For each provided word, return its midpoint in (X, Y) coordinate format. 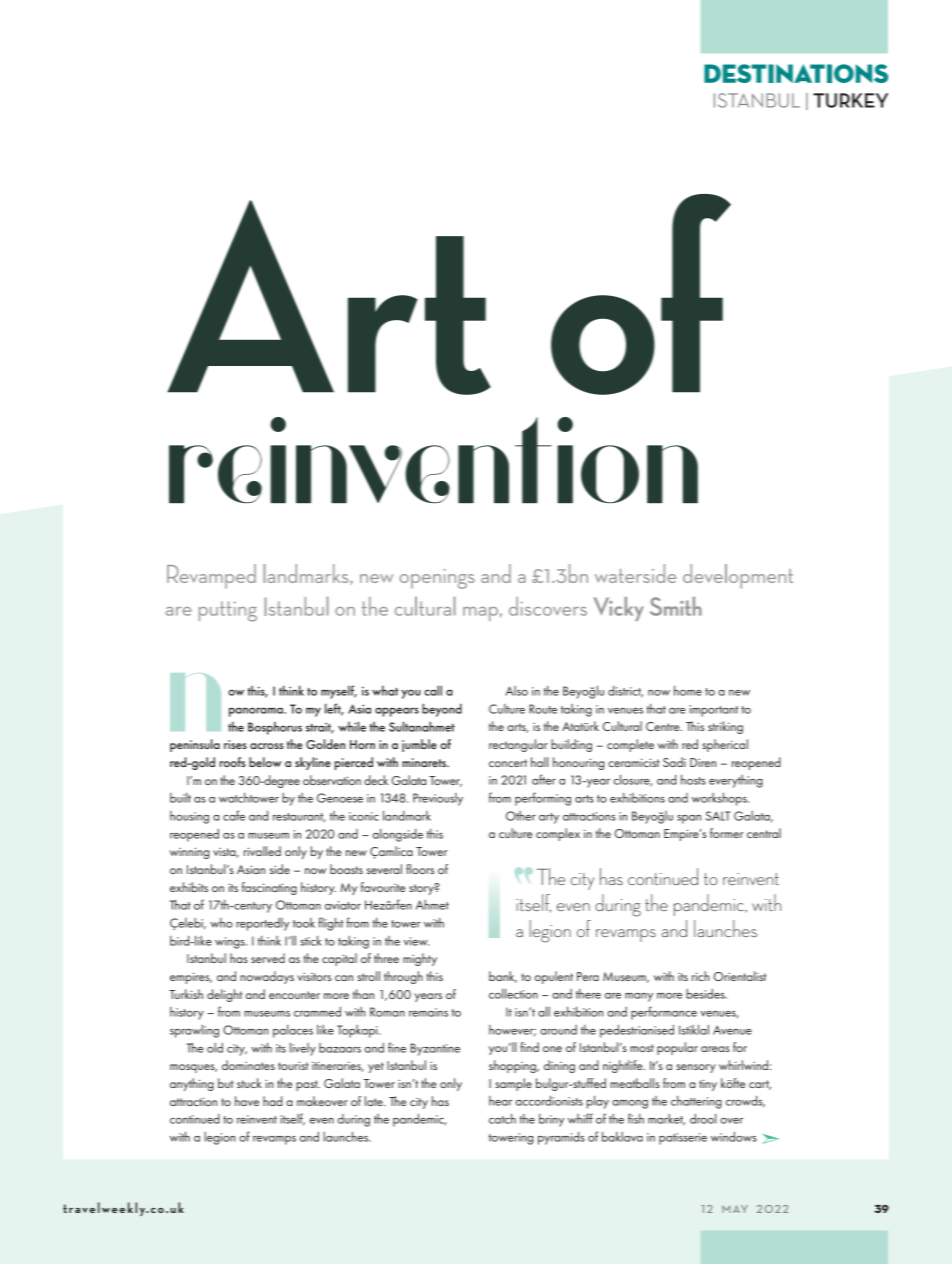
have (247, 1101)
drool (703, 1119)
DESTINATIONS (796, 73)
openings (437, 579)
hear (500, 1101)
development (738, 576)
